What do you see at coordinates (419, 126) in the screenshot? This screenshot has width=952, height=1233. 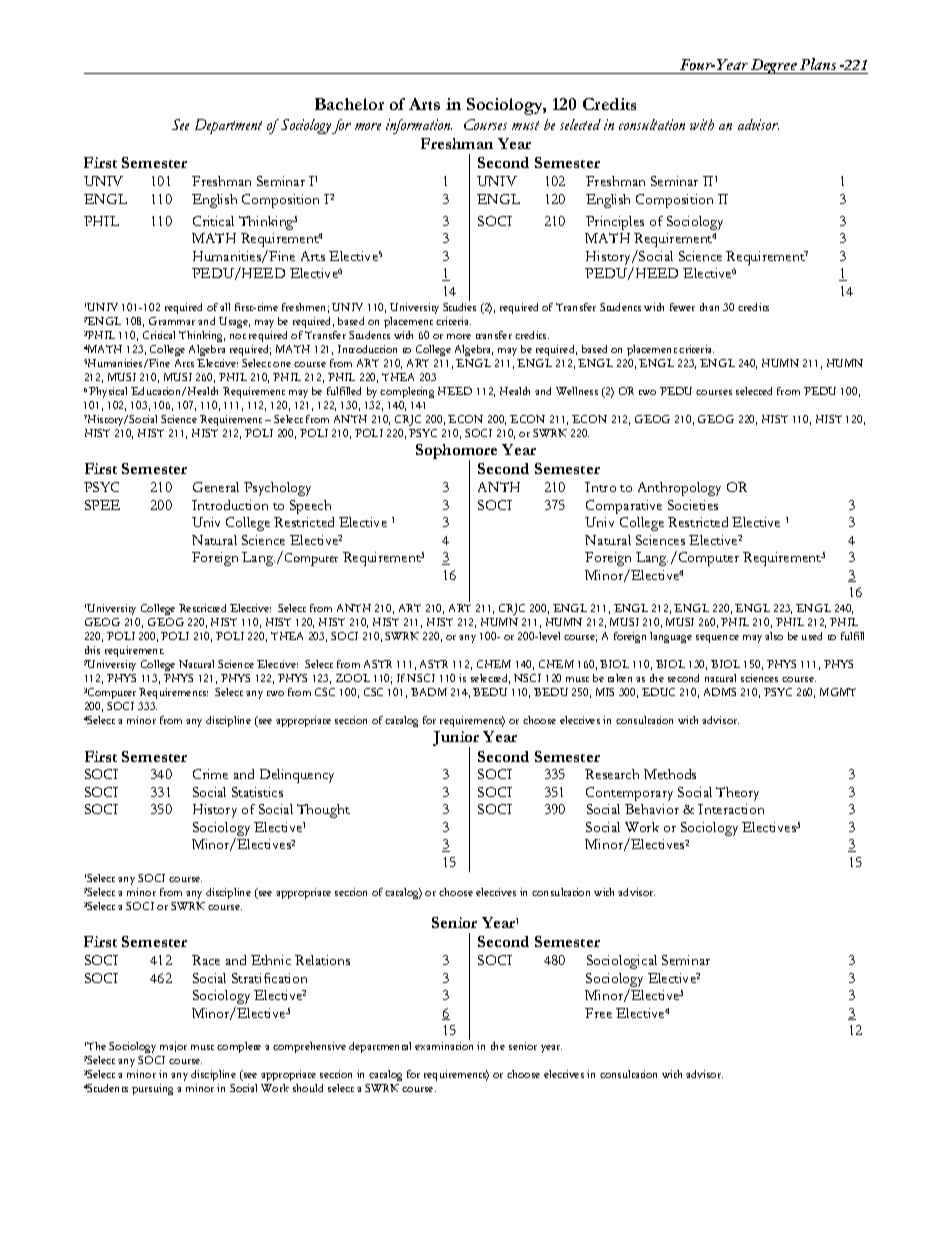 I see `information` at bounding box center [419, 126].
